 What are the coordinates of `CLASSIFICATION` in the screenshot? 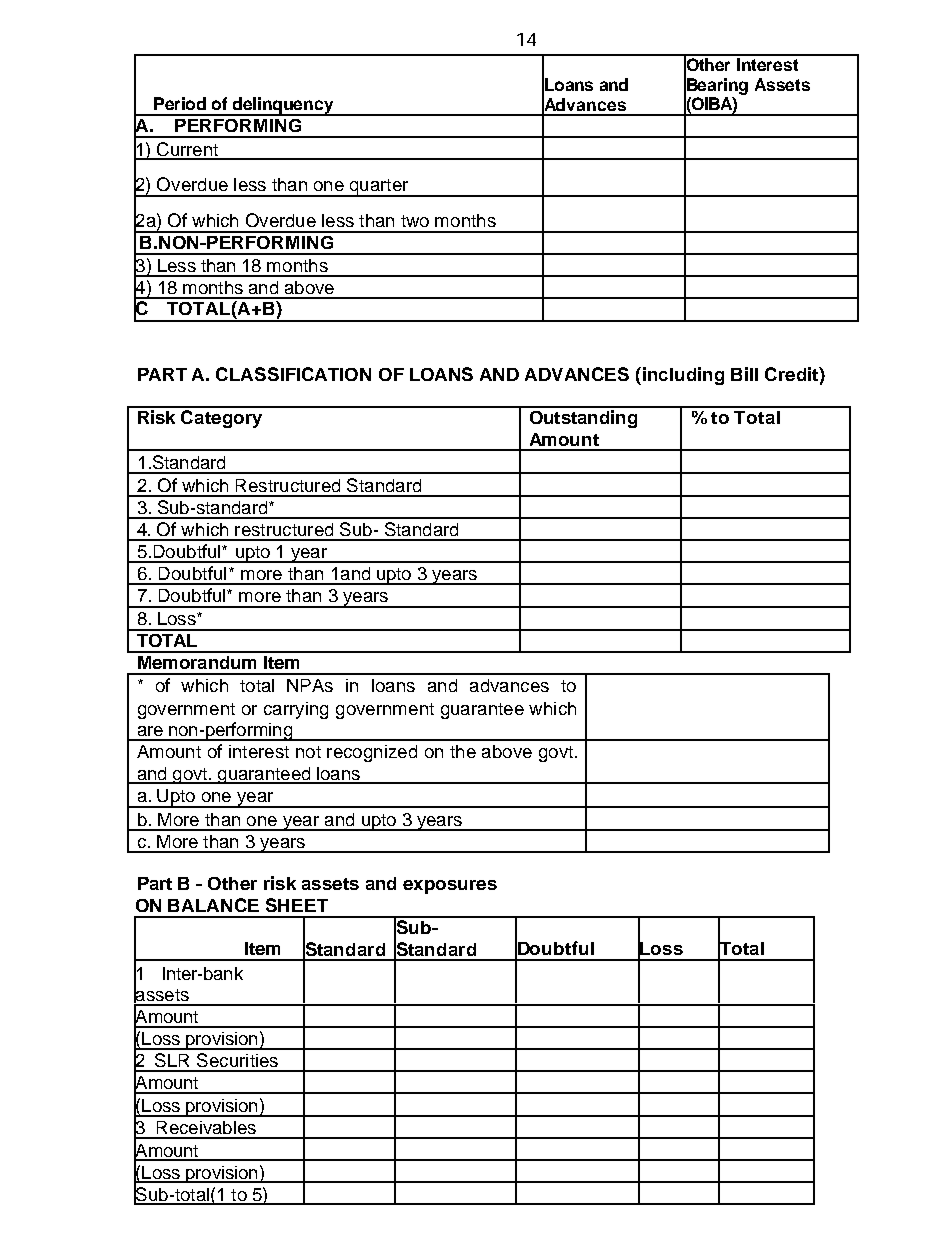 It's located at (293, 374).
